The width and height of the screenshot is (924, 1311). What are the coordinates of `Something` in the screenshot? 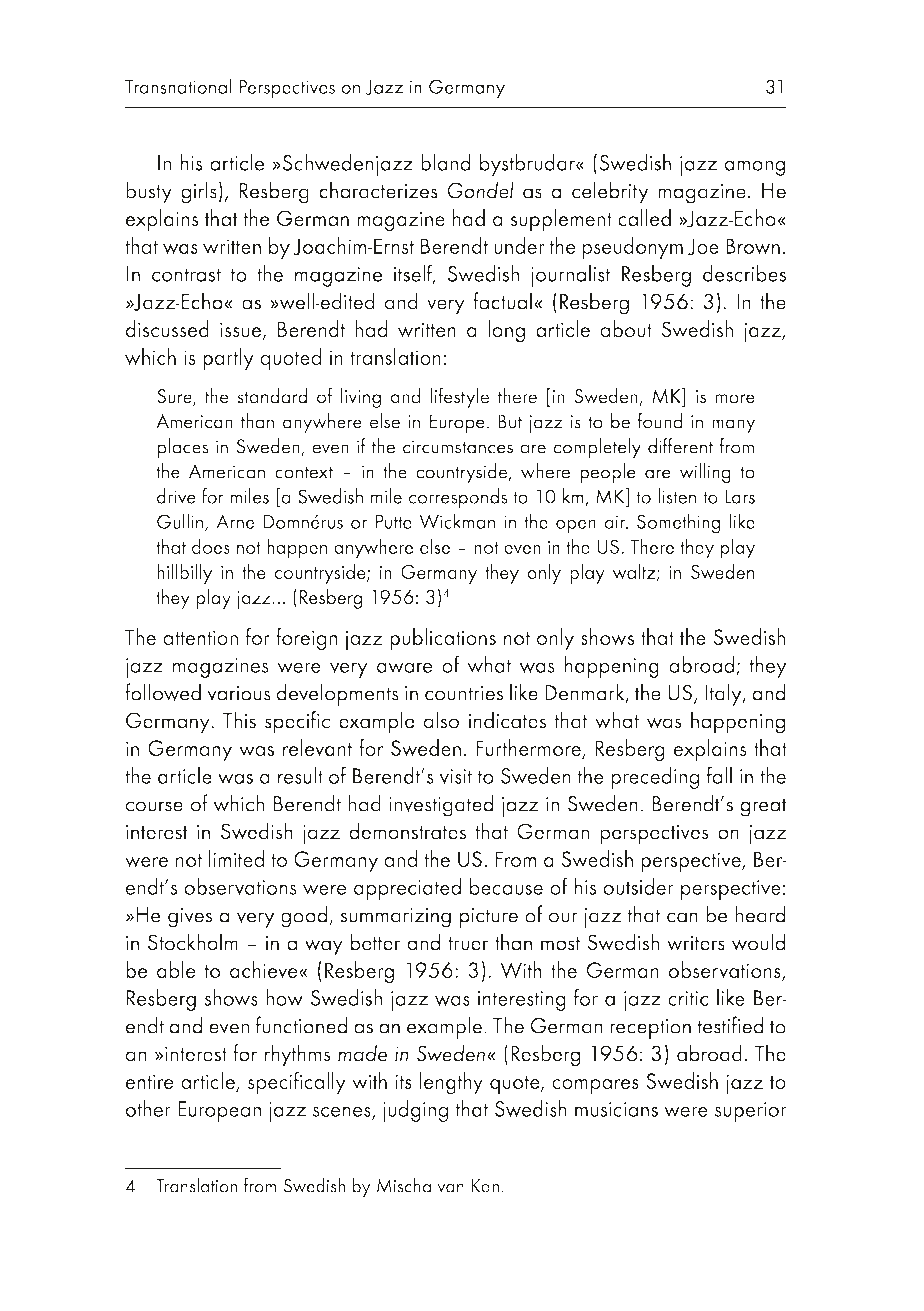 It's located at (678, 523).
